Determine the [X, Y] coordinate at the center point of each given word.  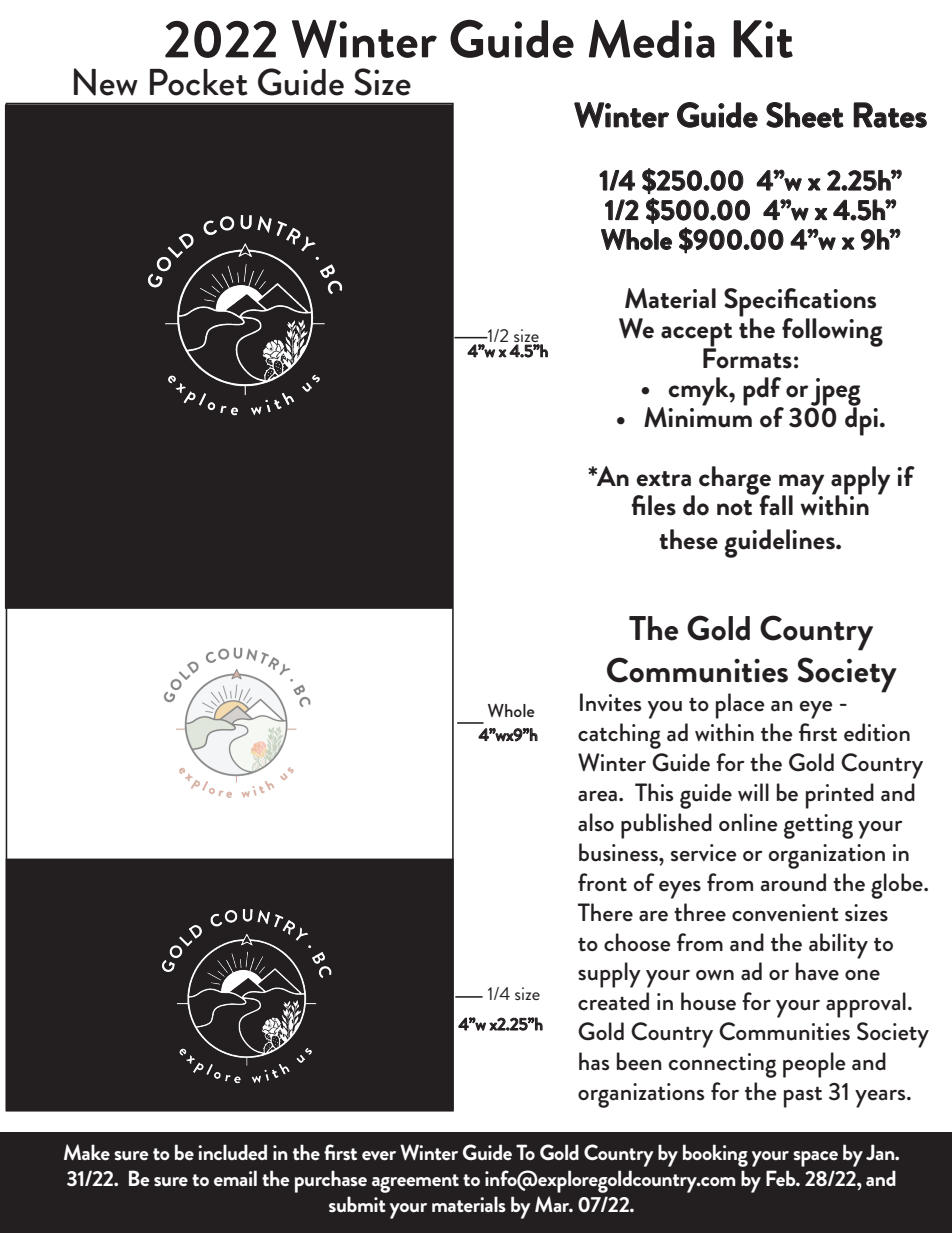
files [653, 505]
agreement [415, 1183]
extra [663, 479]
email [235, 1178]
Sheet [805, 115]
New [106, 82]
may [801, 485]
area [597, 796]
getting [818, 826]
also [596, 822]
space [815, 1159]
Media [652, 38]
